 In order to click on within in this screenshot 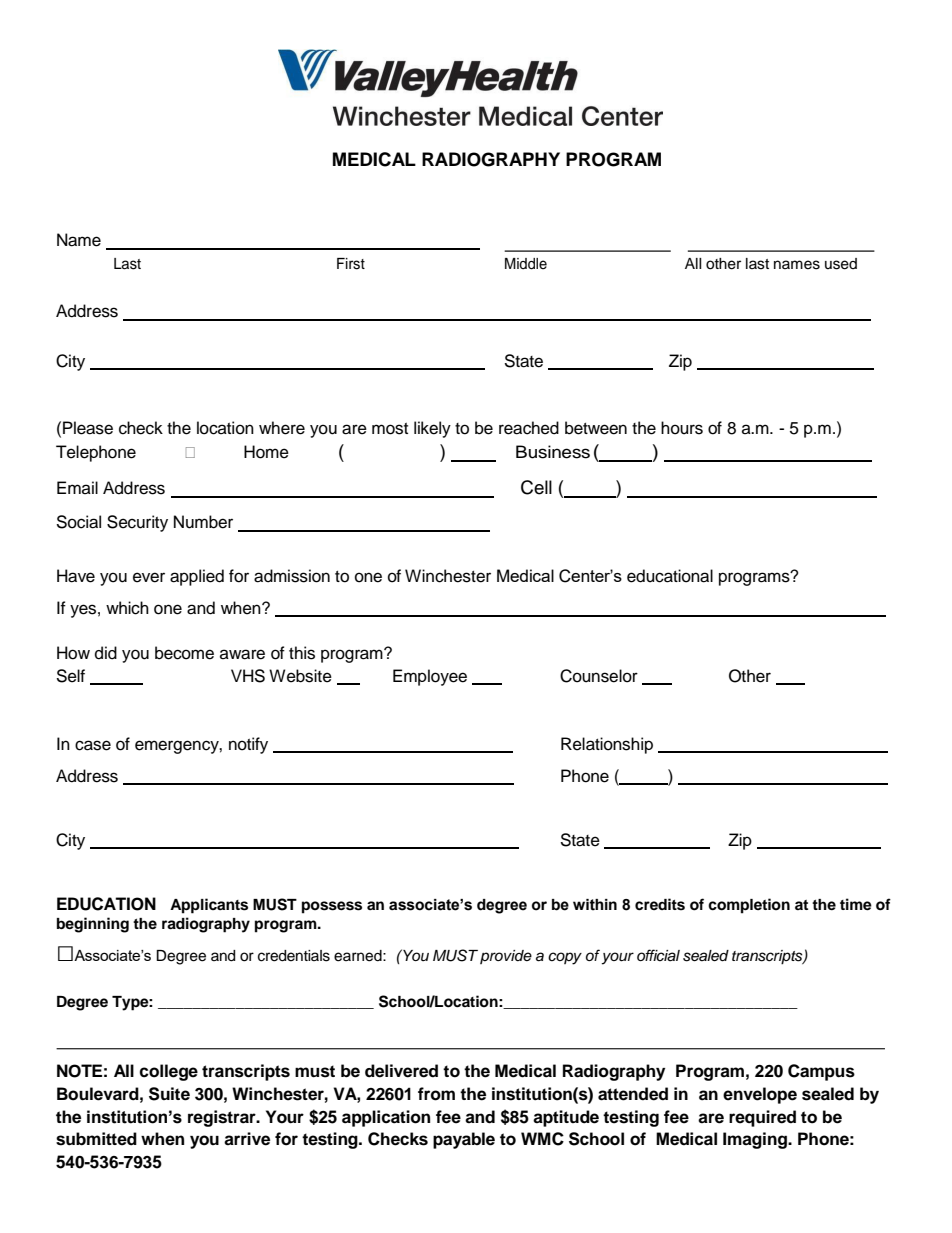, I will do `click(595, 905)`.
